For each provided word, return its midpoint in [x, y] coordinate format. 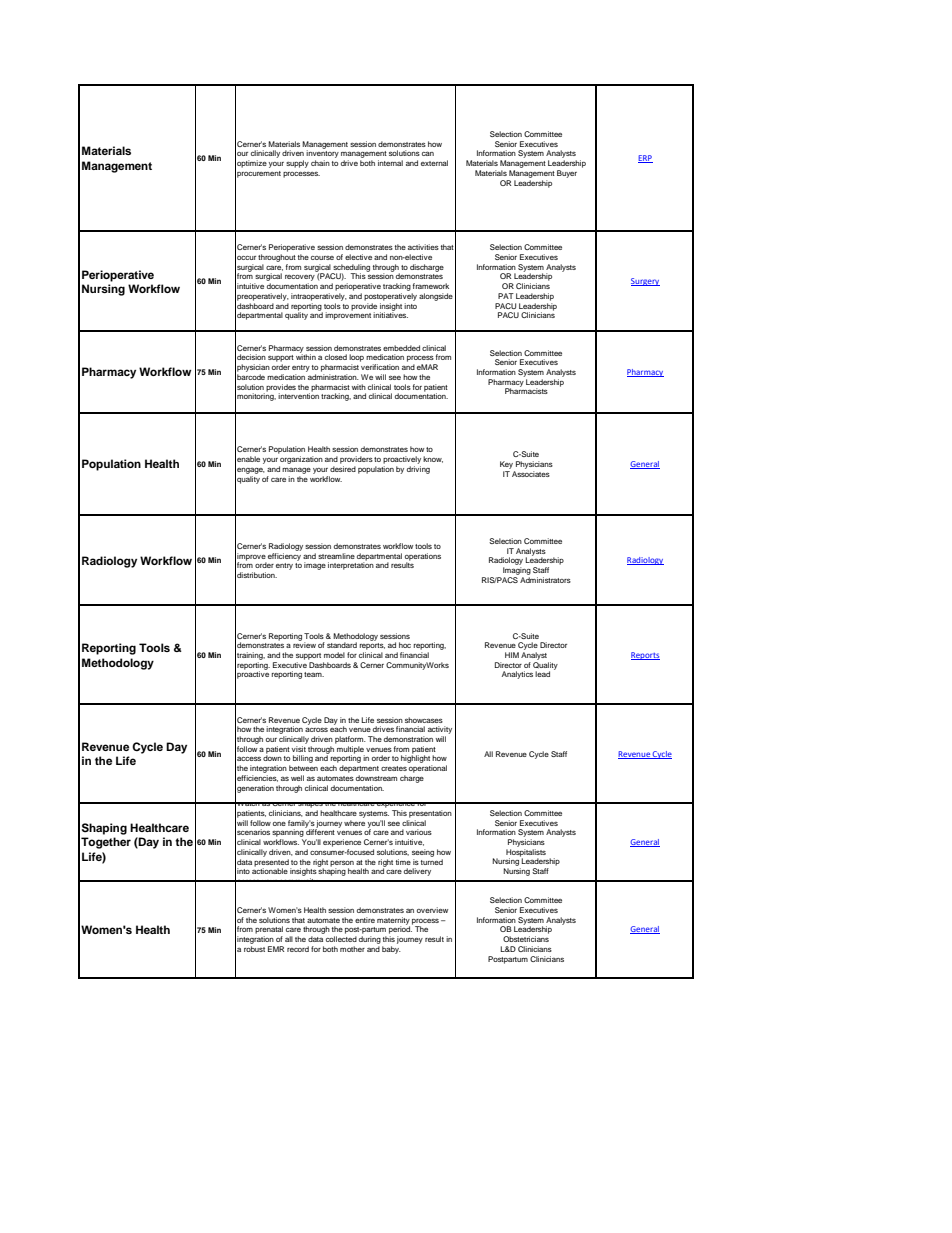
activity [440, 730]
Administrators [545, 580]
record [298, 949]
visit [299, 749]
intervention [298, 395]
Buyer [567, 174]
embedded [401, 348]
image [315, 566]
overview [432, 910]
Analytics [517, 675]
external [434, 163]
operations [423, 558]
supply [297, 164]
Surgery [645, 282]
